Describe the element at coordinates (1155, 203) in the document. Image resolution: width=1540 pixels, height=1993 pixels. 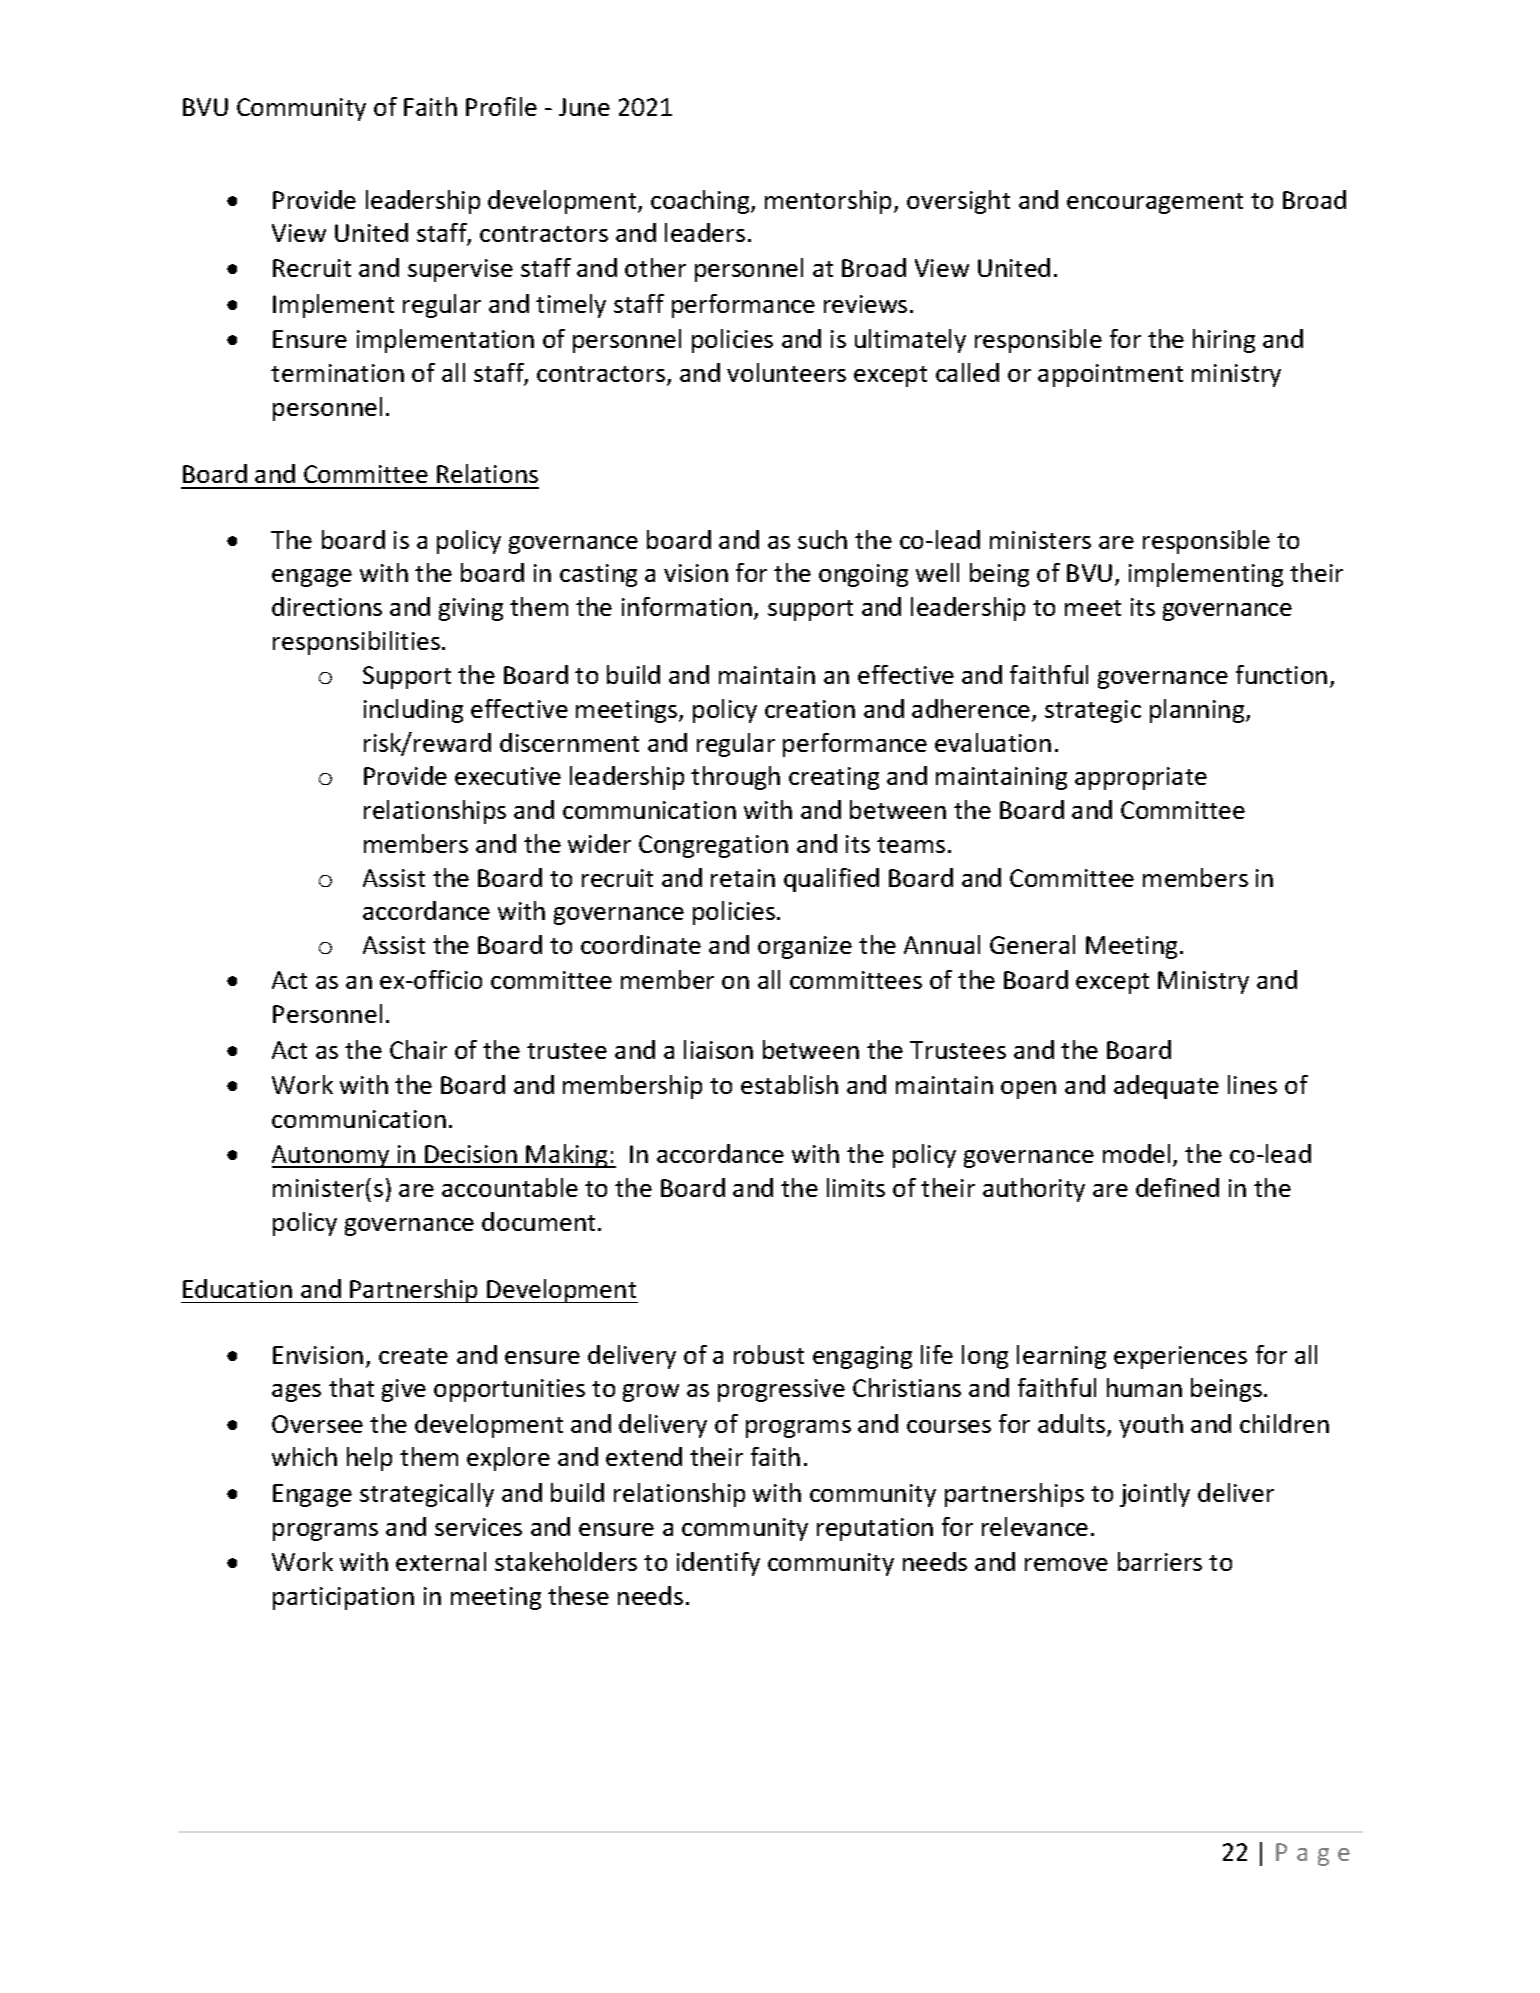
I see `encouragement` at that location.
